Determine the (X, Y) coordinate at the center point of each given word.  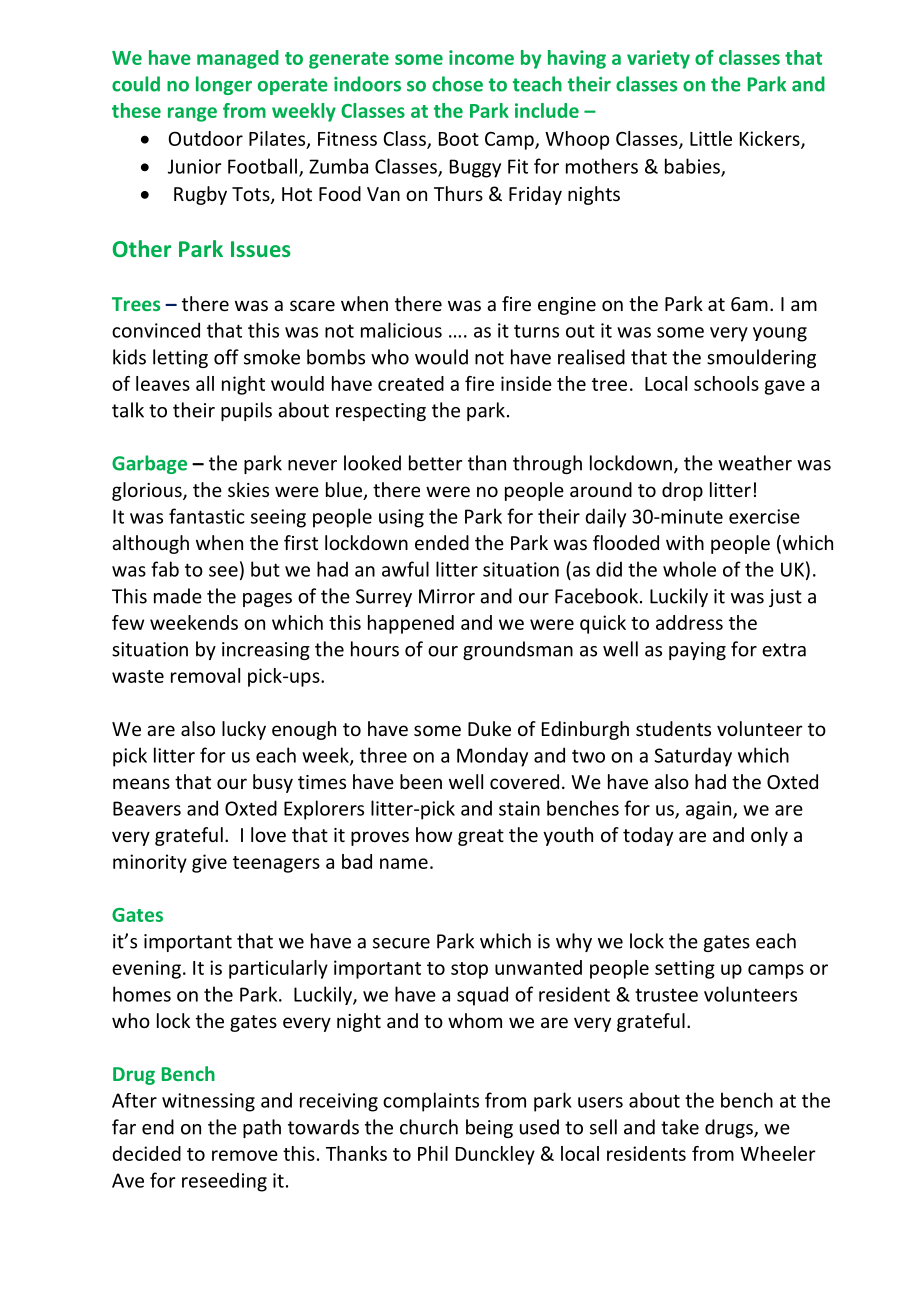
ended (442, 542)
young (780, 334)
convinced (156, 330)
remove (245, 1155)
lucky (244, 730)
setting (685, 969)
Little (711, 138)
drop (682, 491)
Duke (489, 728)
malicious (401, 330)
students (673, 728)
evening (146, 969)
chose (457, 84)
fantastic (207, 516)
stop (469, 970)
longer (224, 85)
